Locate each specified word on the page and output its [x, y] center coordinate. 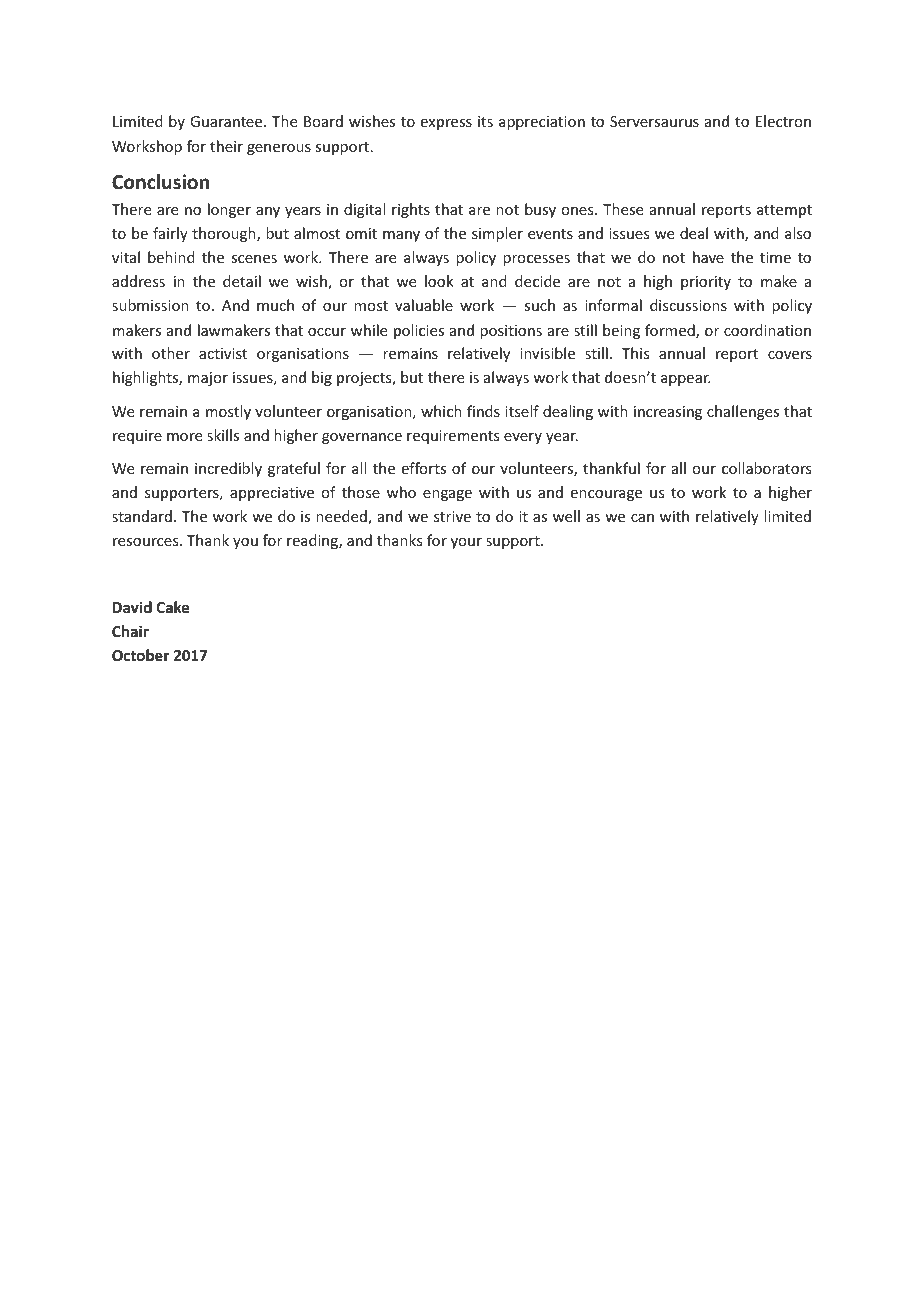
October [140, 655]
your [466, 543]
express [446, 124]
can [642, 518]
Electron [783, 121]
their [226, 146]
